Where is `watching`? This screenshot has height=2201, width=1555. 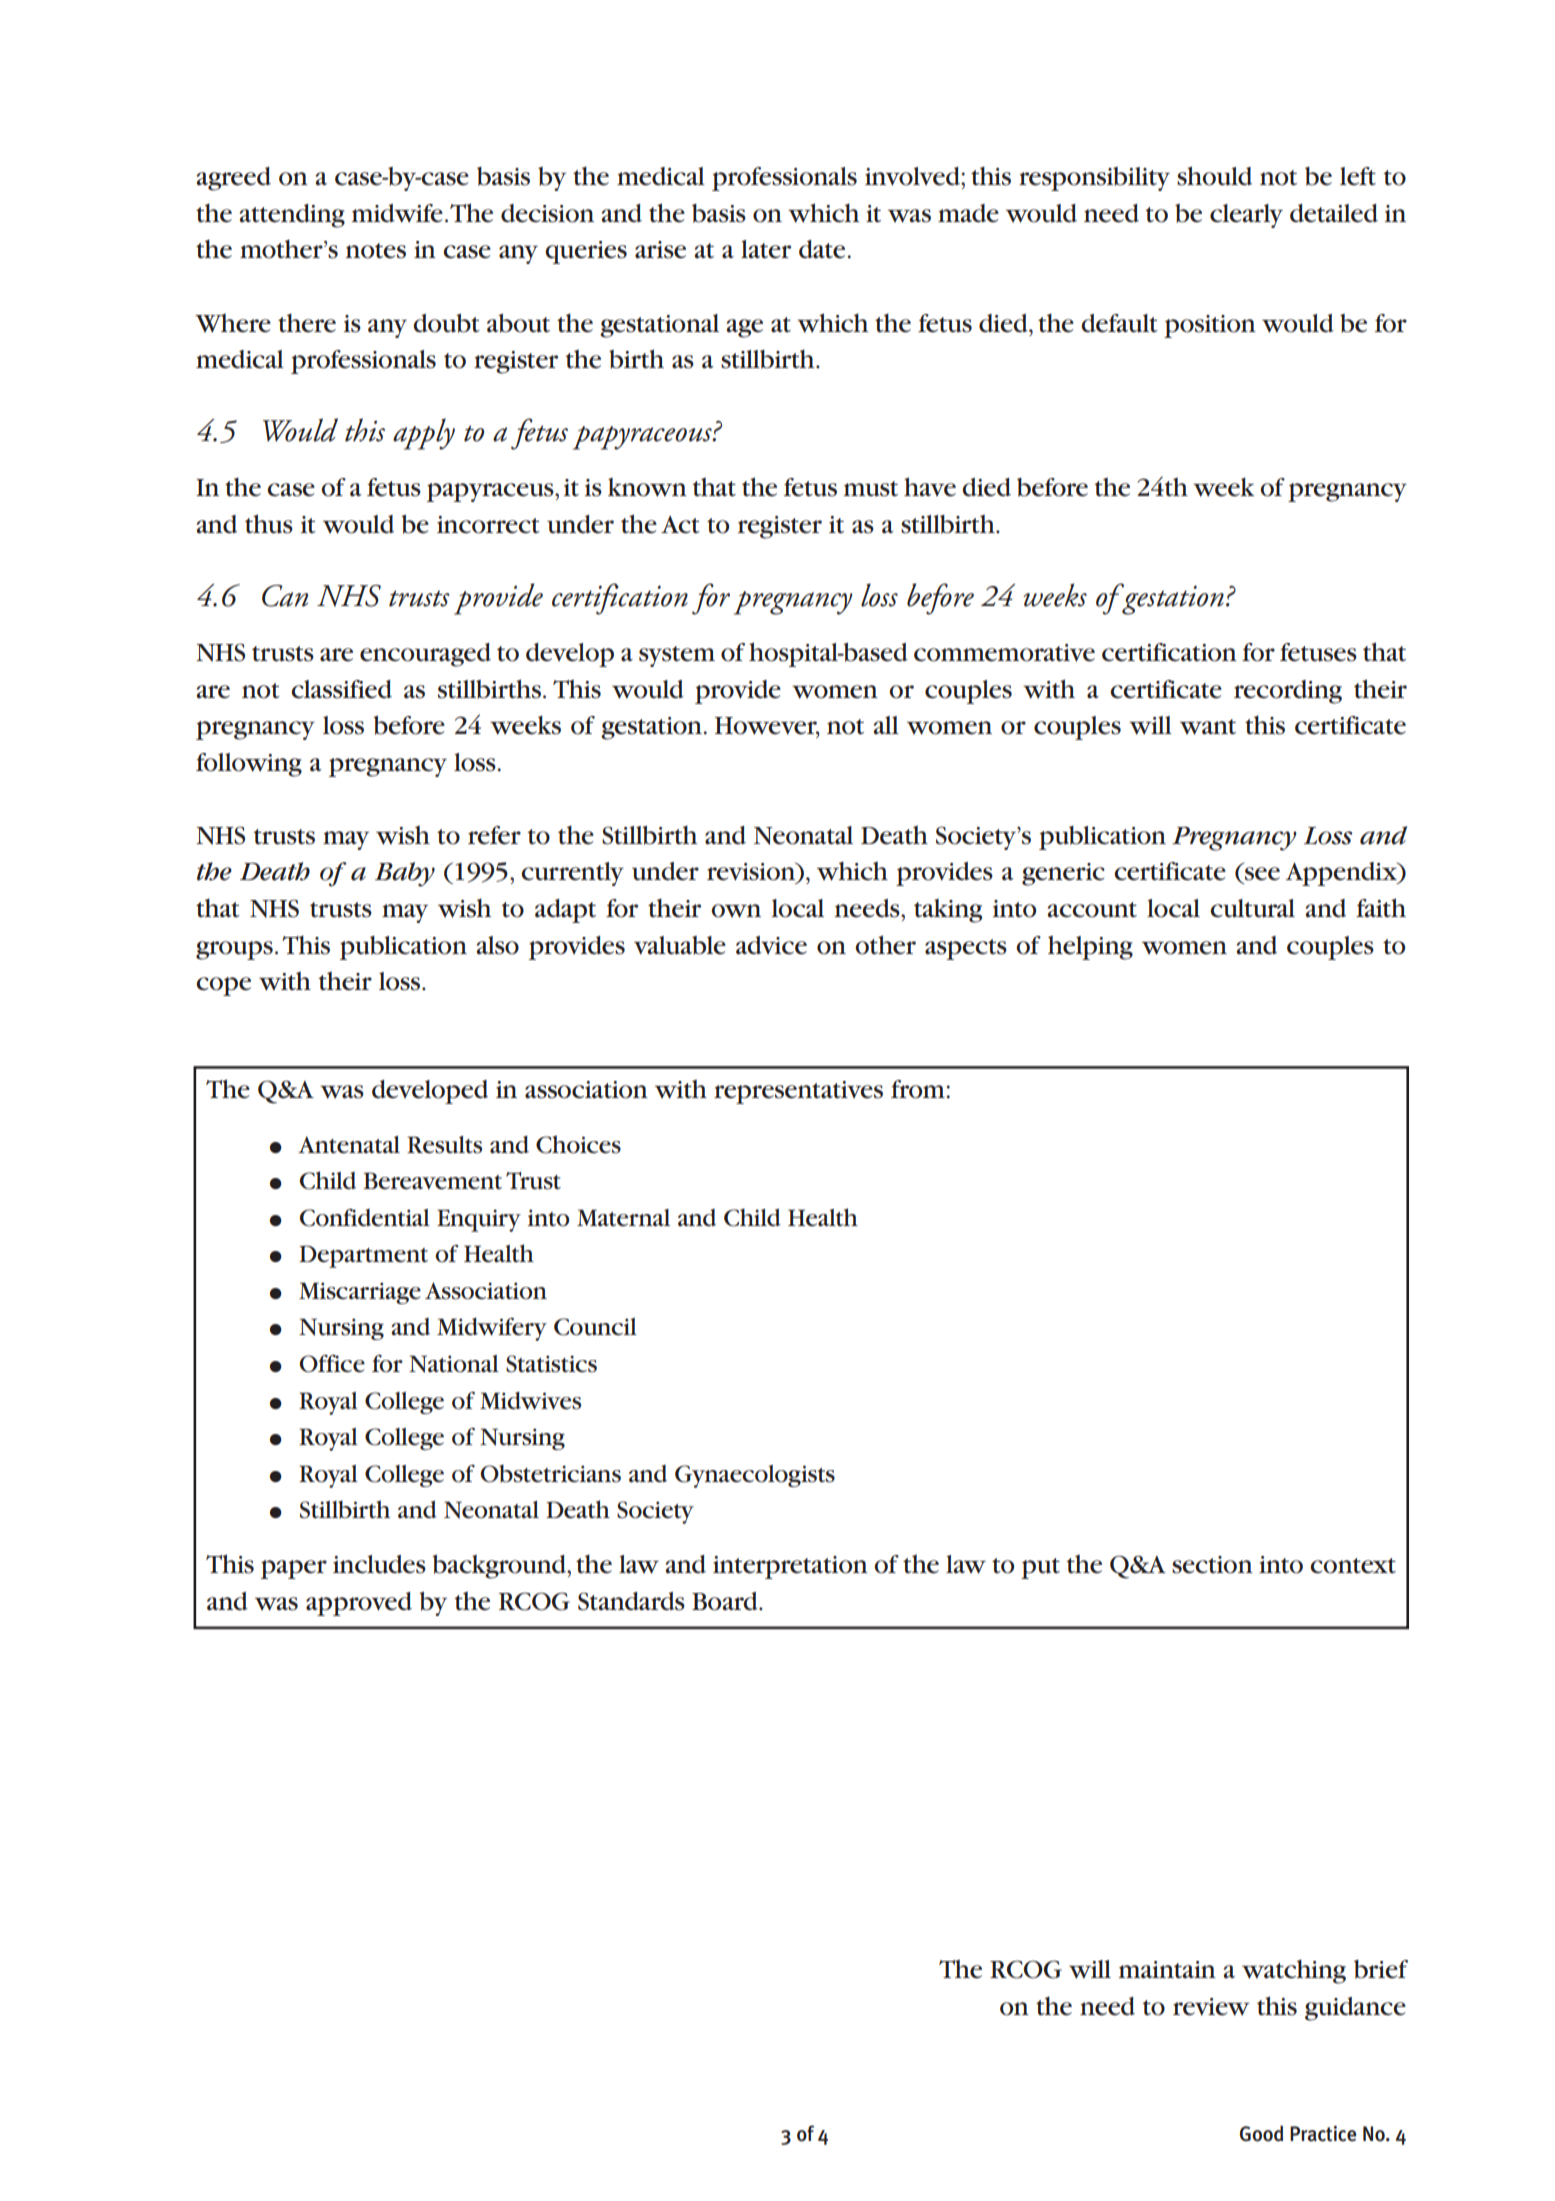 watching is located at coordinates (1294, 1971).
